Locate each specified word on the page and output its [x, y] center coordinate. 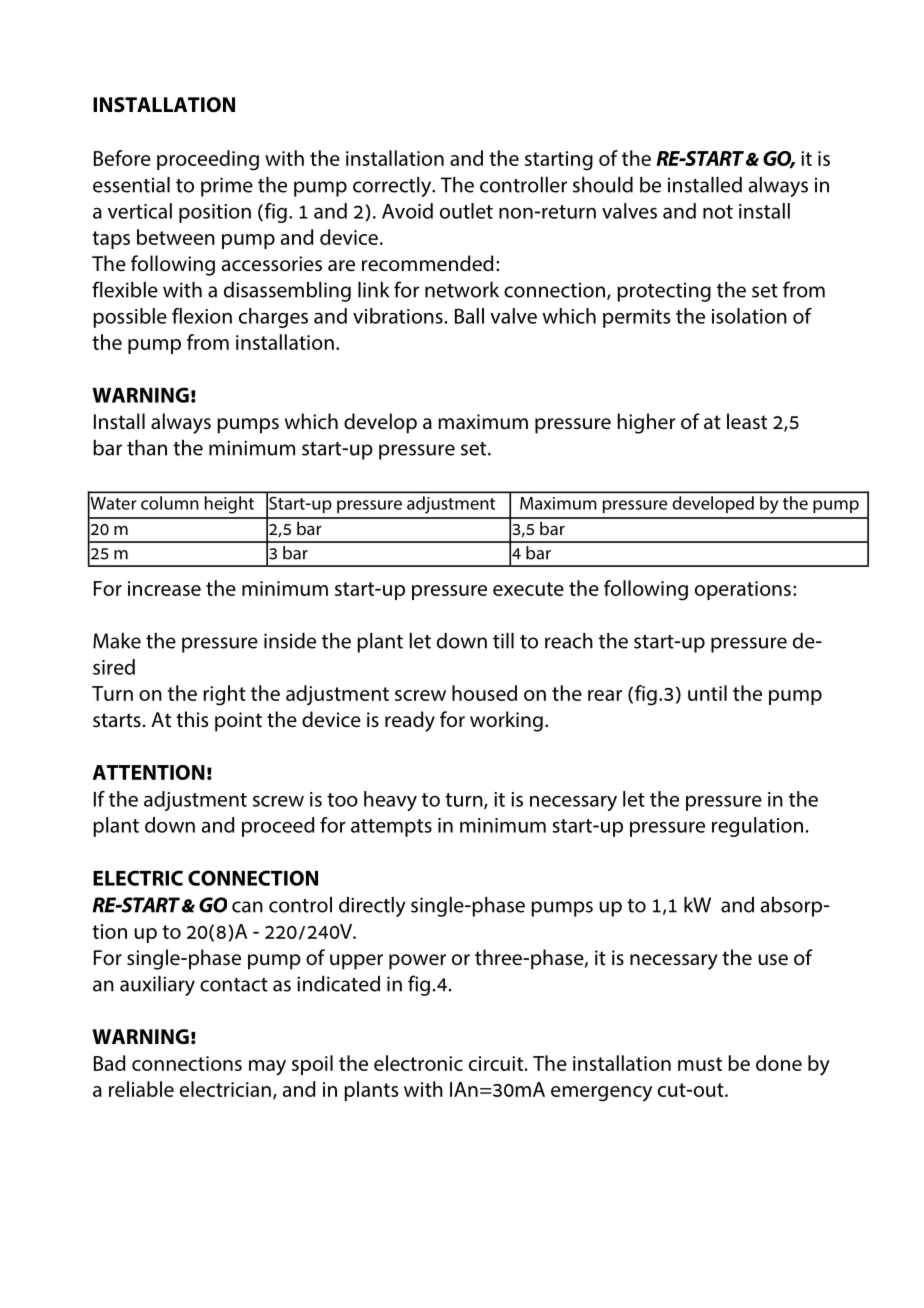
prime [227, 187]
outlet [466, 211]
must [700, 1064]
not [718, 212]
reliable [141, 1089]
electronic [418, 1063]
